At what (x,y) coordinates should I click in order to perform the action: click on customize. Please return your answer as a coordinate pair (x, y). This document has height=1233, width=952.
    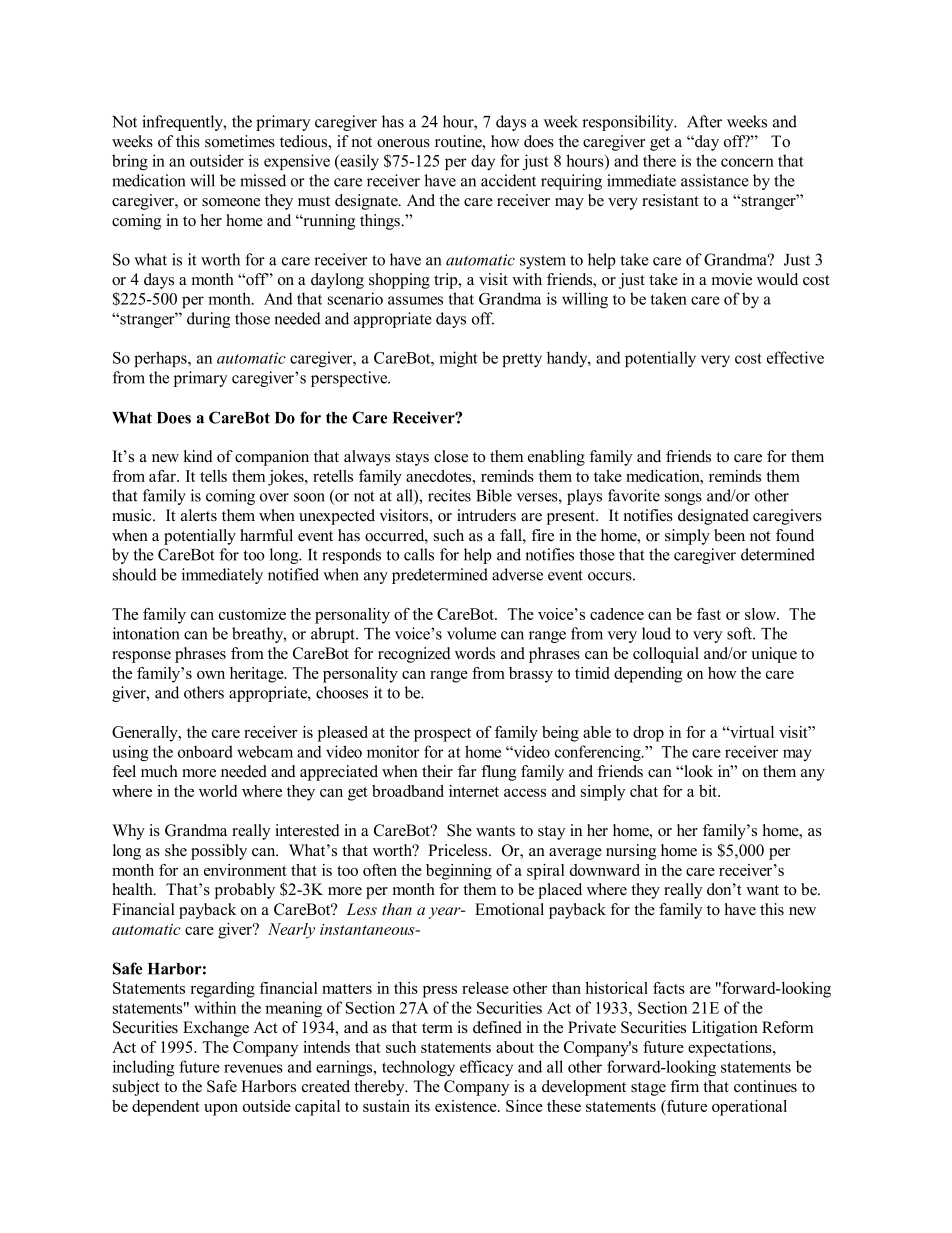
    Looking at the image, I should click on (252, 614).
